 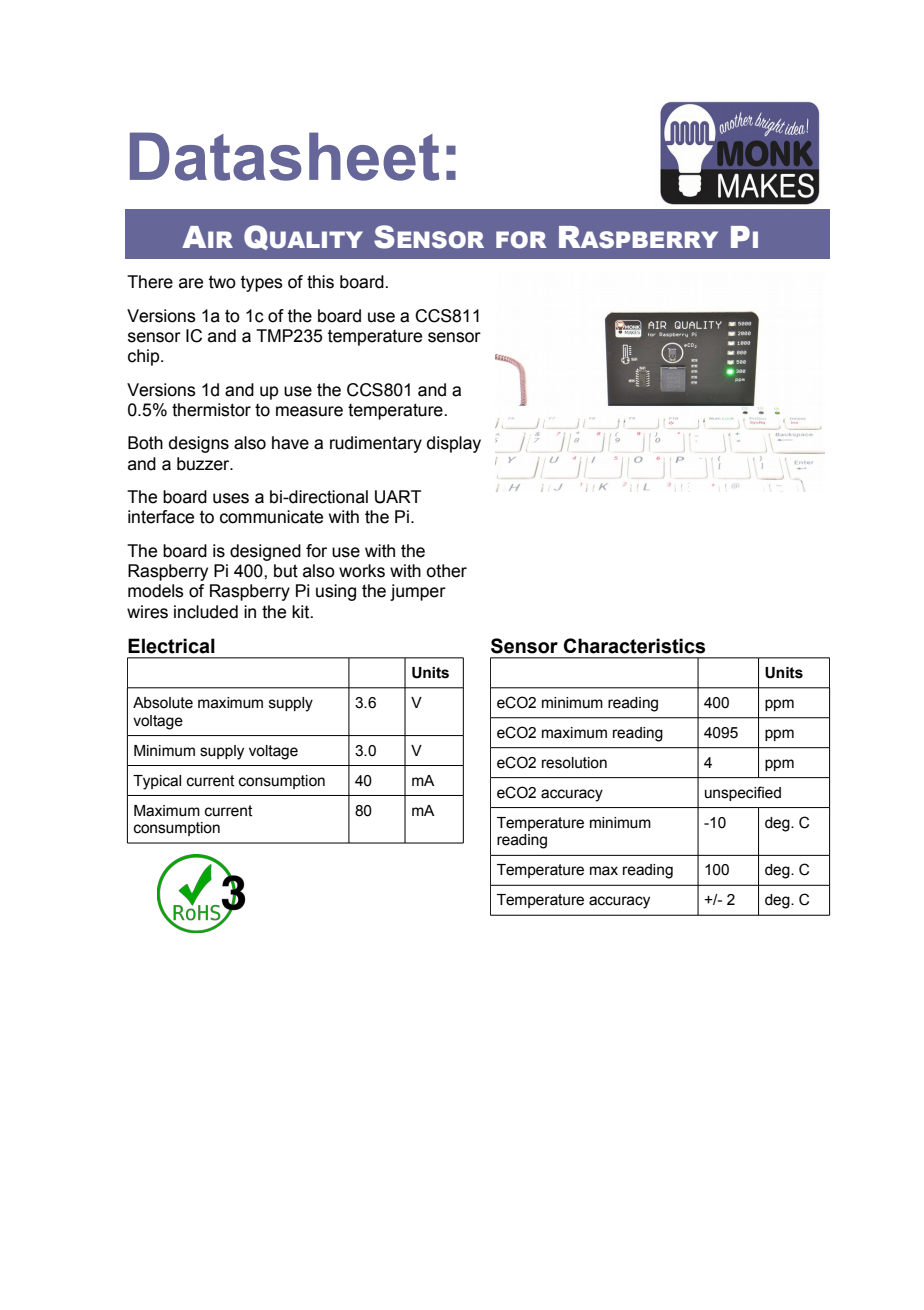 I want to click on two, so click(x=222, y=282).
